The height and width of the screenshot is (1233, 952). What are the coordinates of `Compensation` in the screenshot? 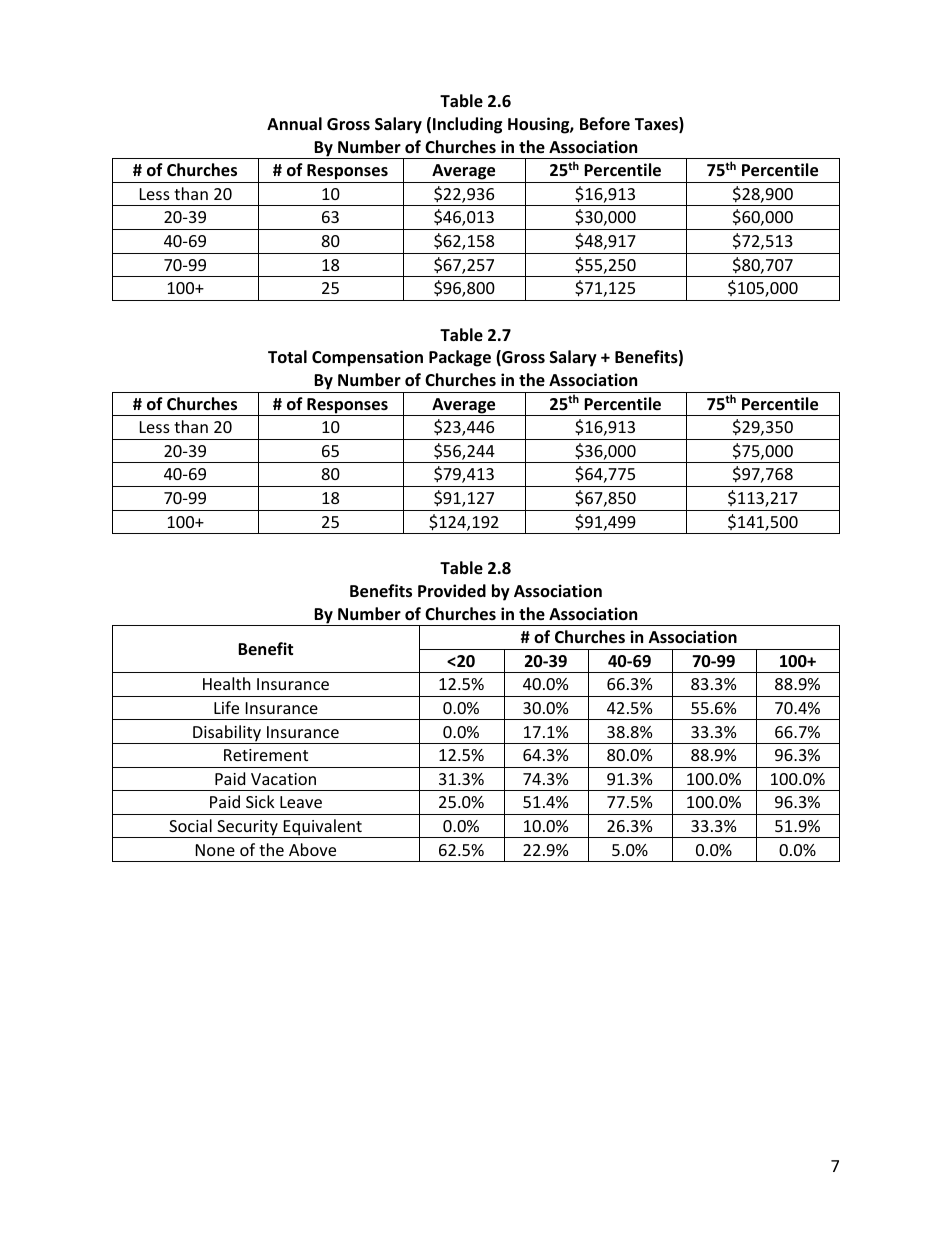 It's located at (367, 358).
